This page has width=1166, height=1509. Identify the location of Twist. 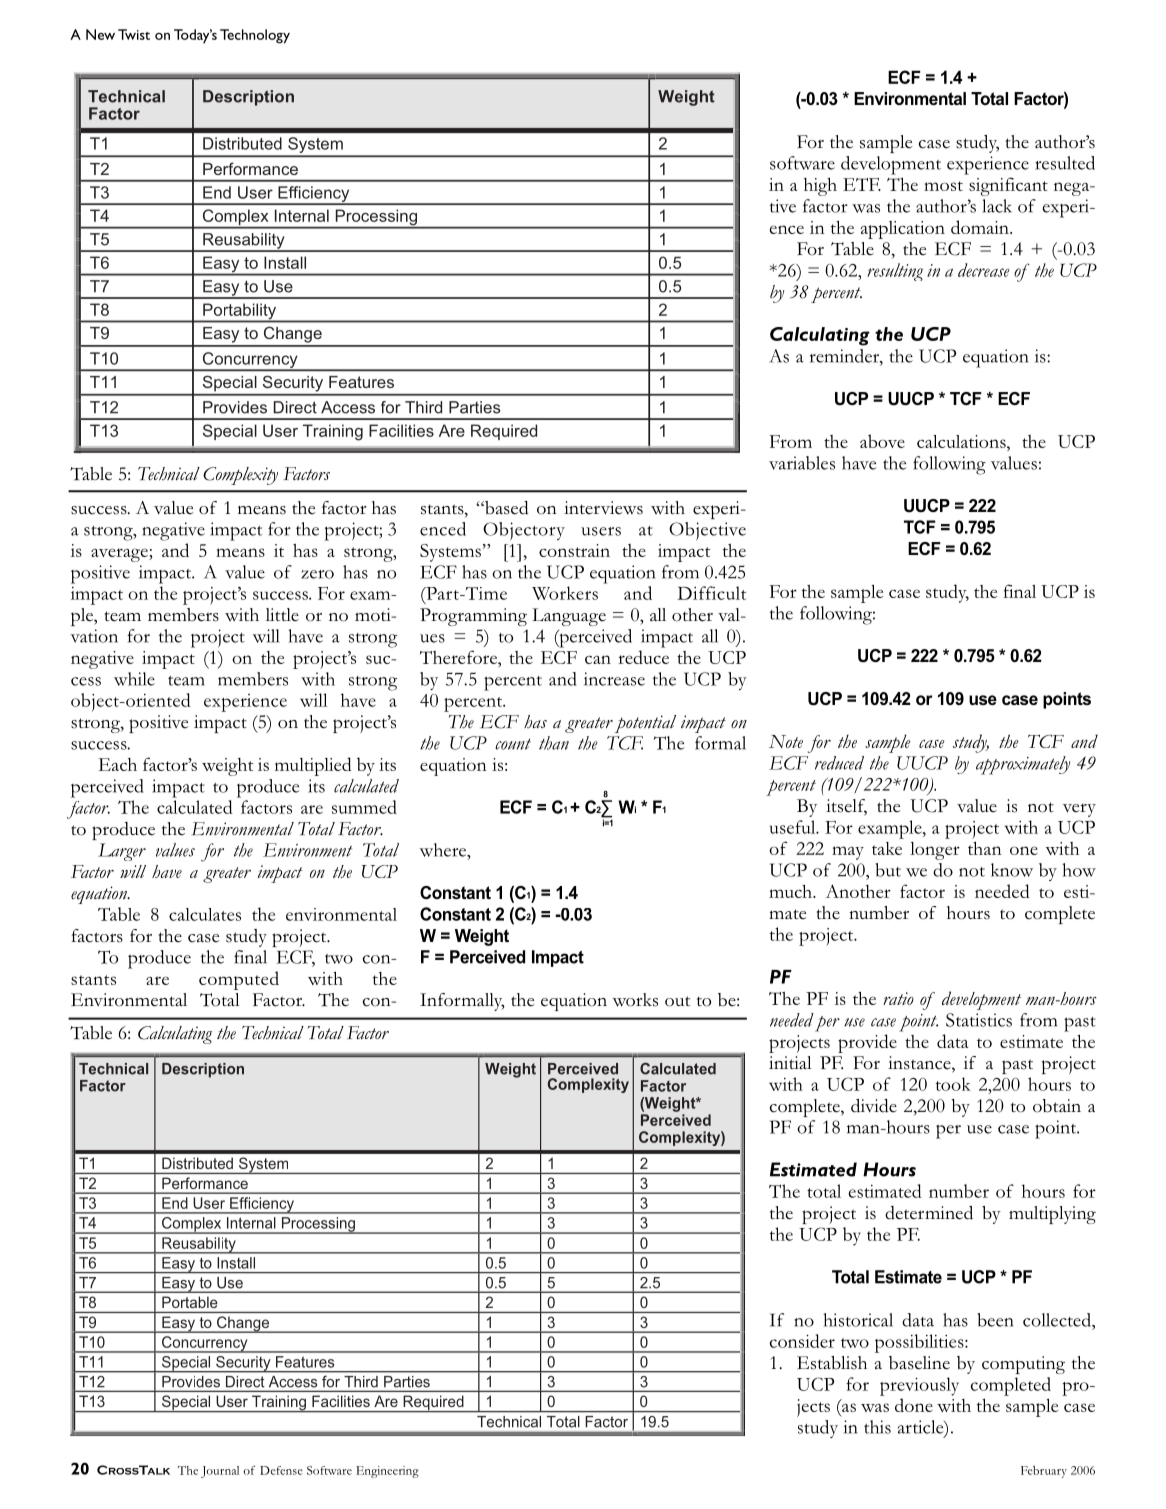
(134, 34).
